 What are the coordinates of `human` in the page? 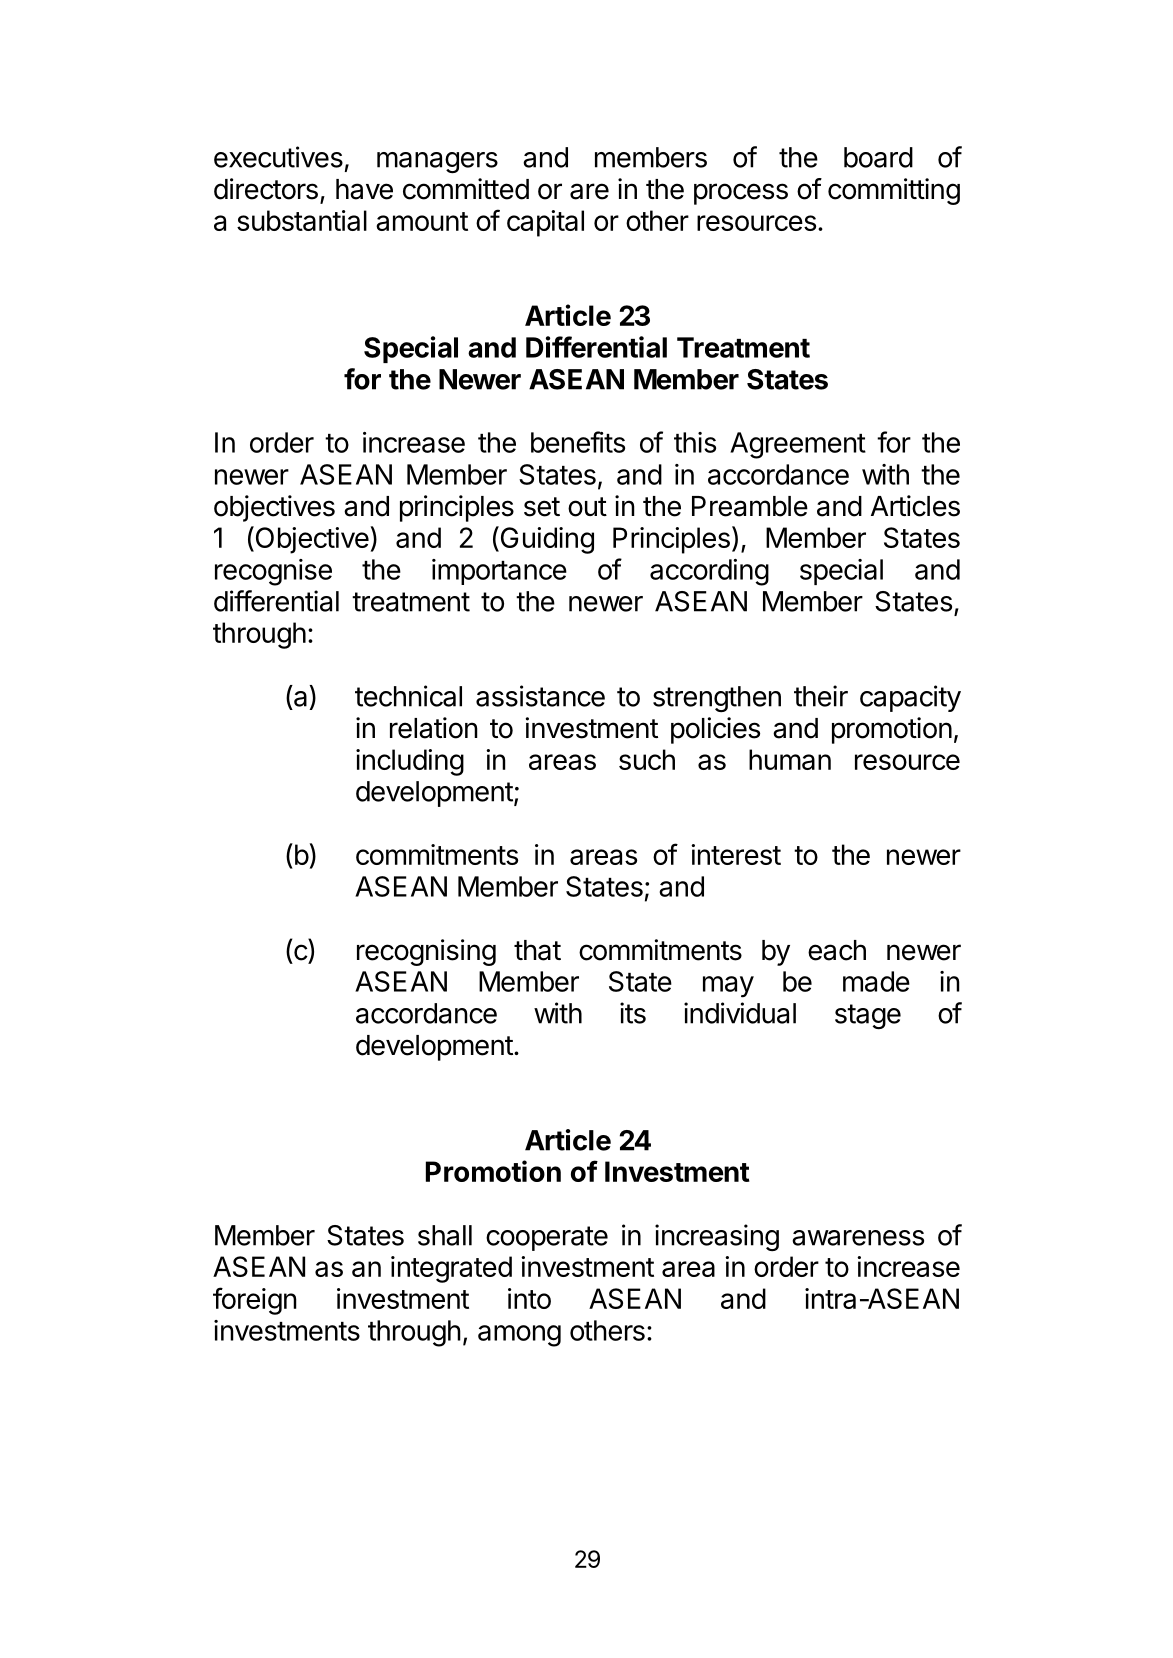 It's located at (790, 759).
